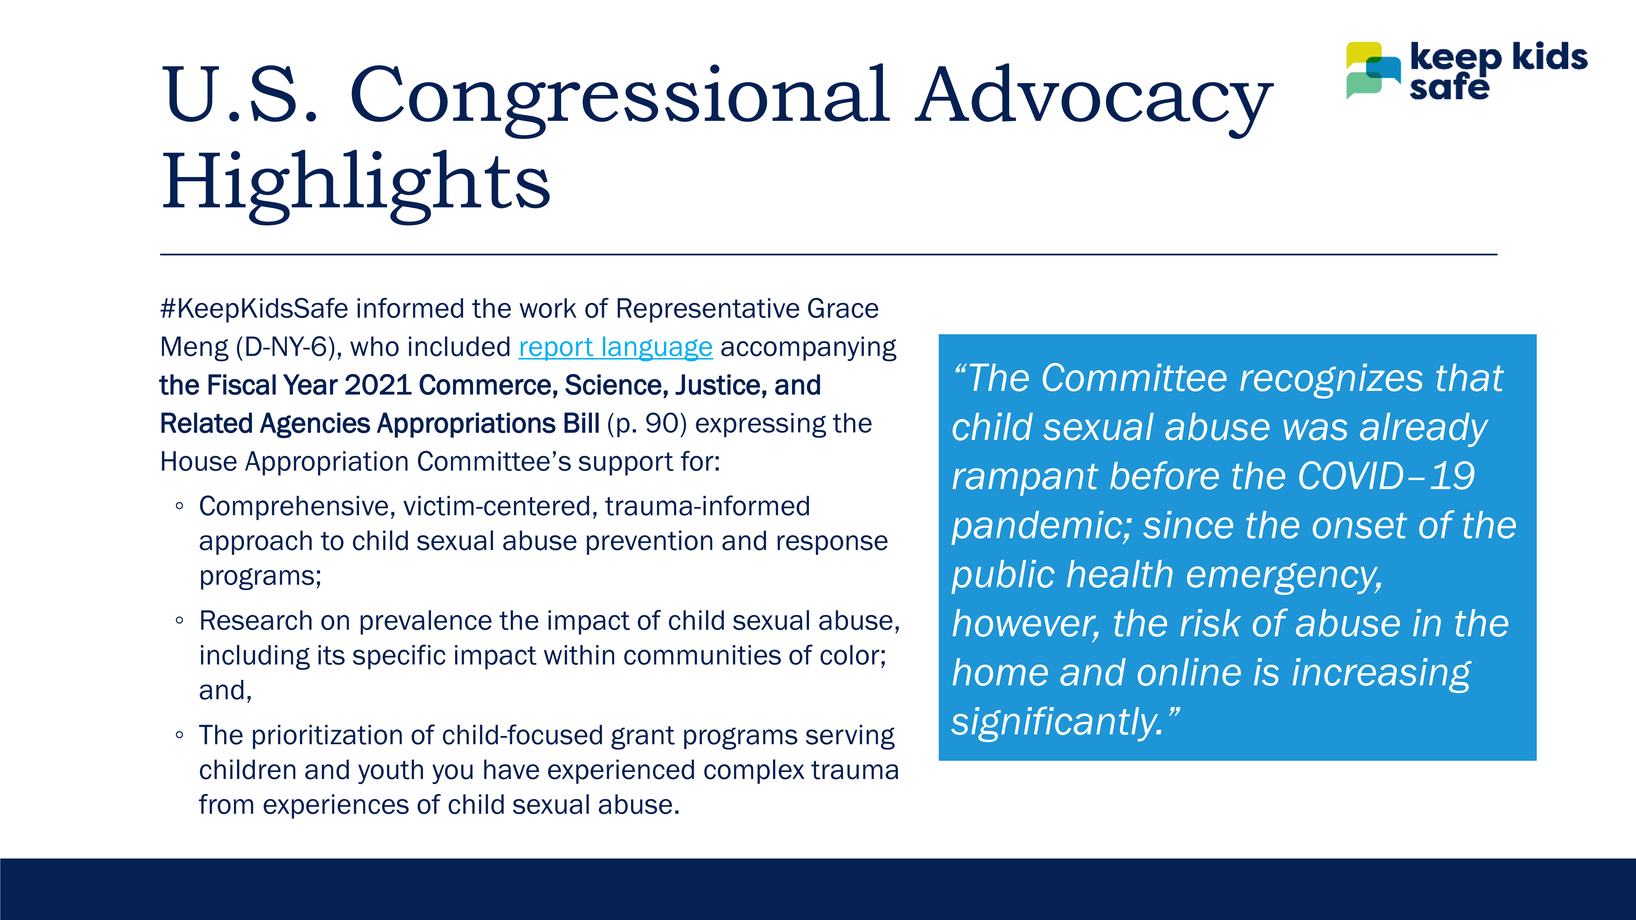 The height and width of the screenshot is (920, 1636). What do you see at coordinates (315, 425) in the screenshot?
I see `Agencies` at bounding box center [315, 425].
